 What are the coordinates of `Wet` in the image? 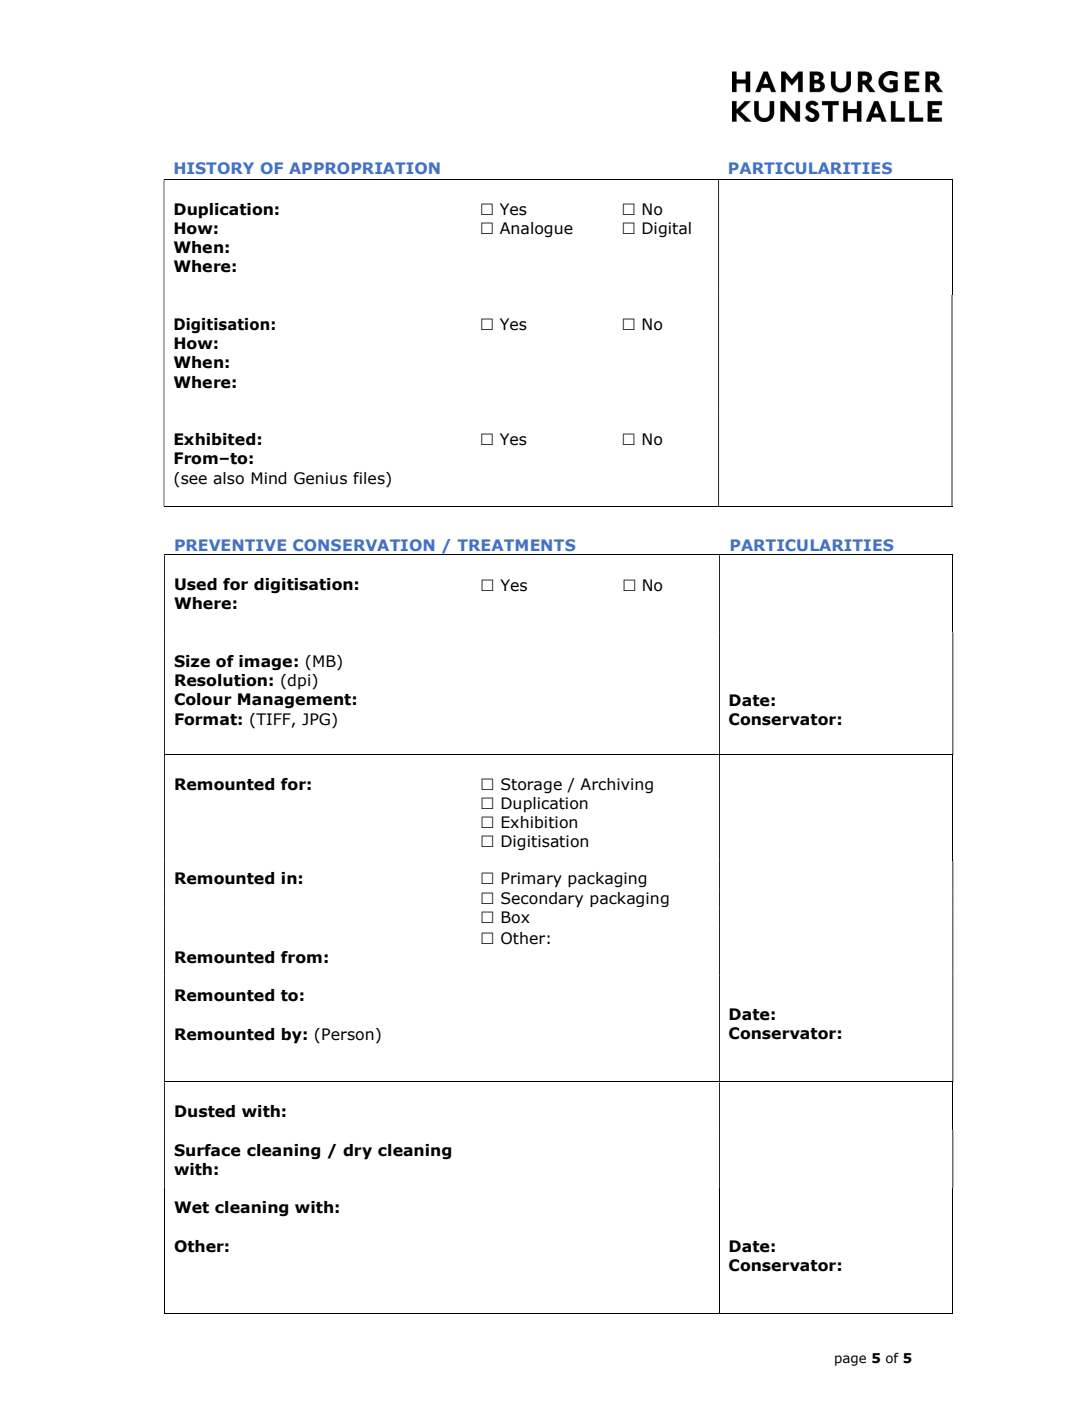 It's located at (191, 1207).
